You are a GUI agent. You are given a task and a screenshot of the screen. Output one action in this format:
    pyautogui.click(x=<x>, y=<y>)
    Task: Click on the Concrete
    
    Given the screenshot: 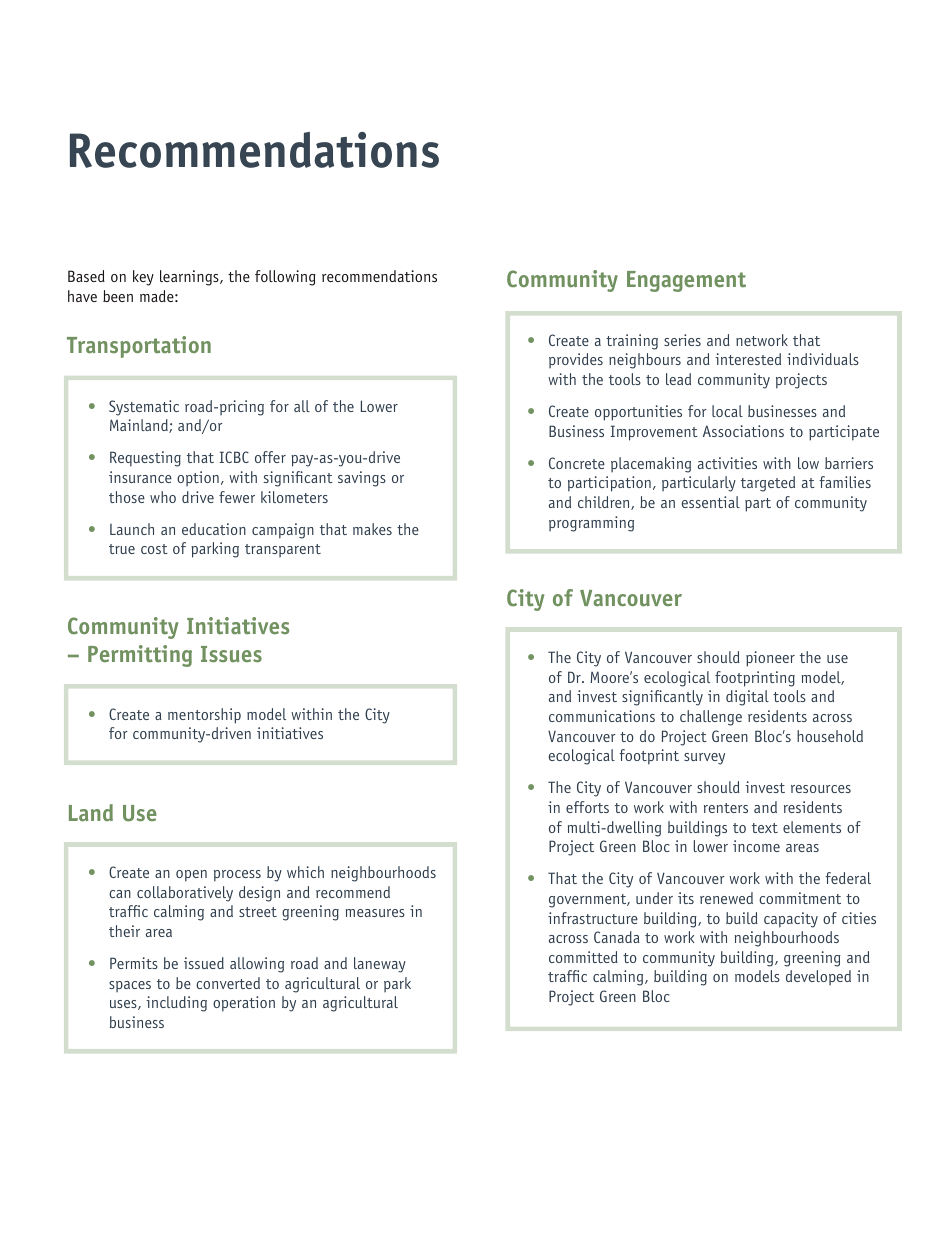 What is the action you would take?
    pyautogui.click(x=577, y=463)
